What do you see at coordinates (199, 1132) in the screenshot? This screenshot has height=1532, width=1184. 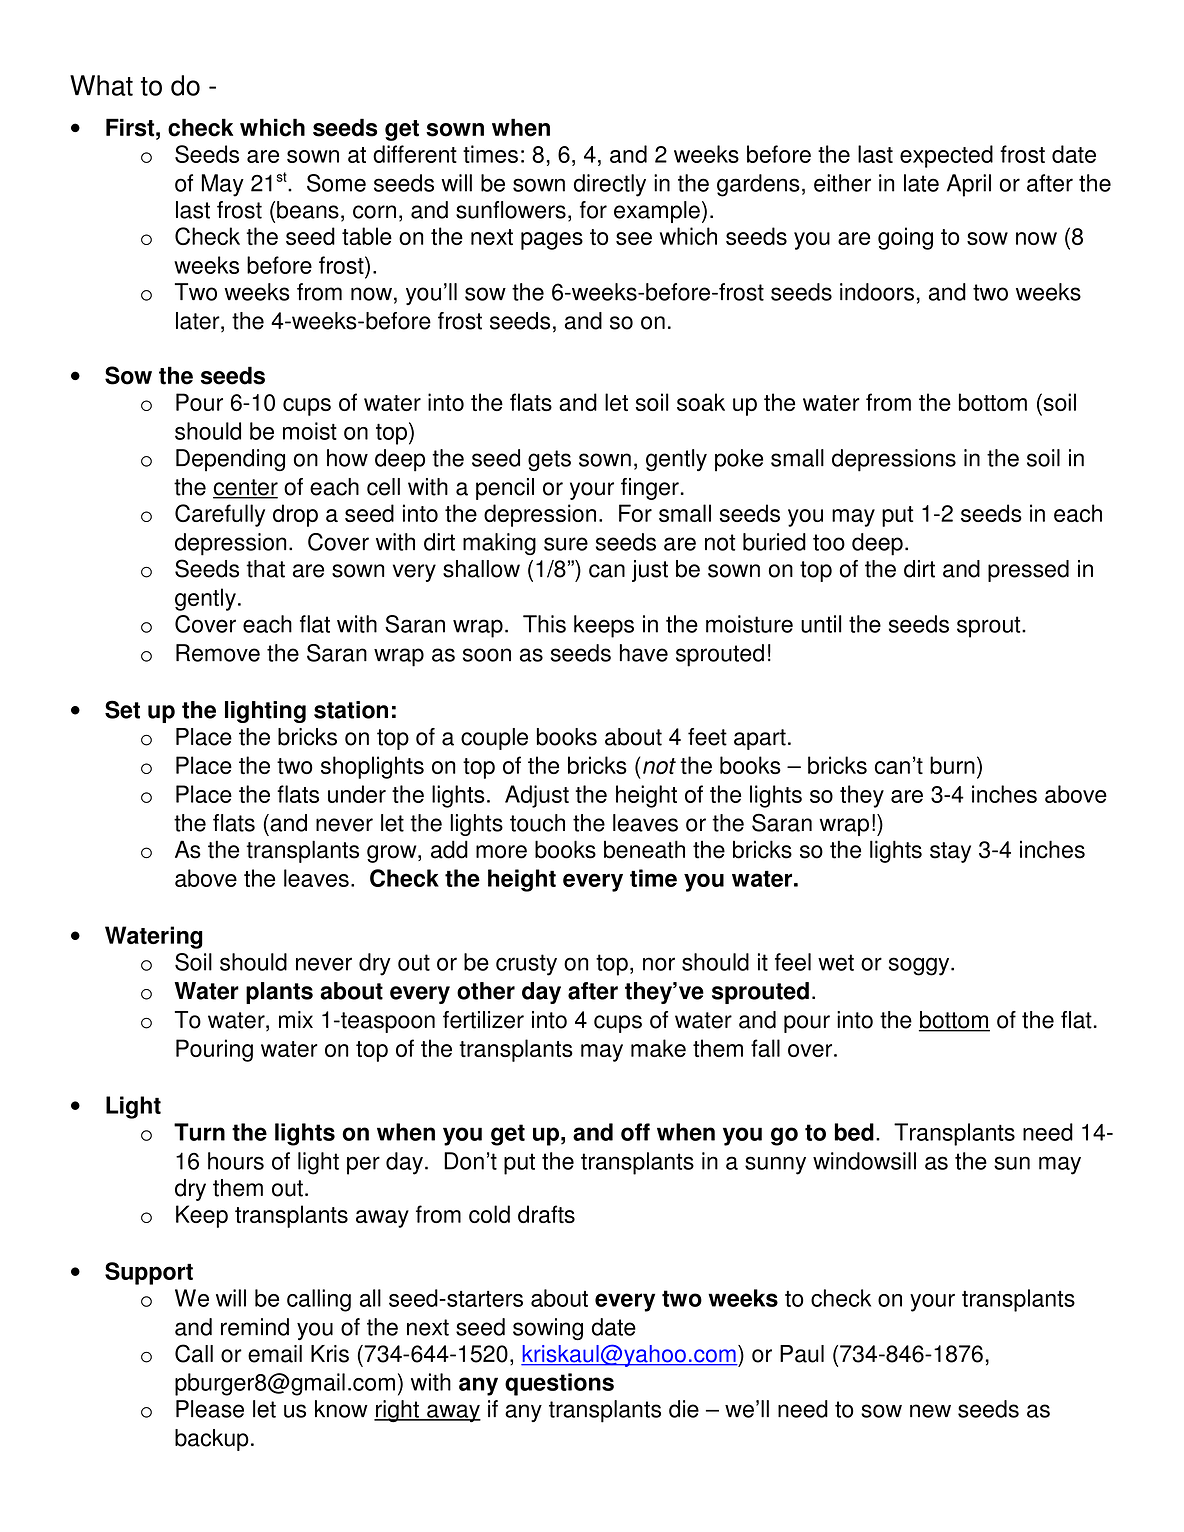 I see `Turn` at bounding box center [199, 1132].
